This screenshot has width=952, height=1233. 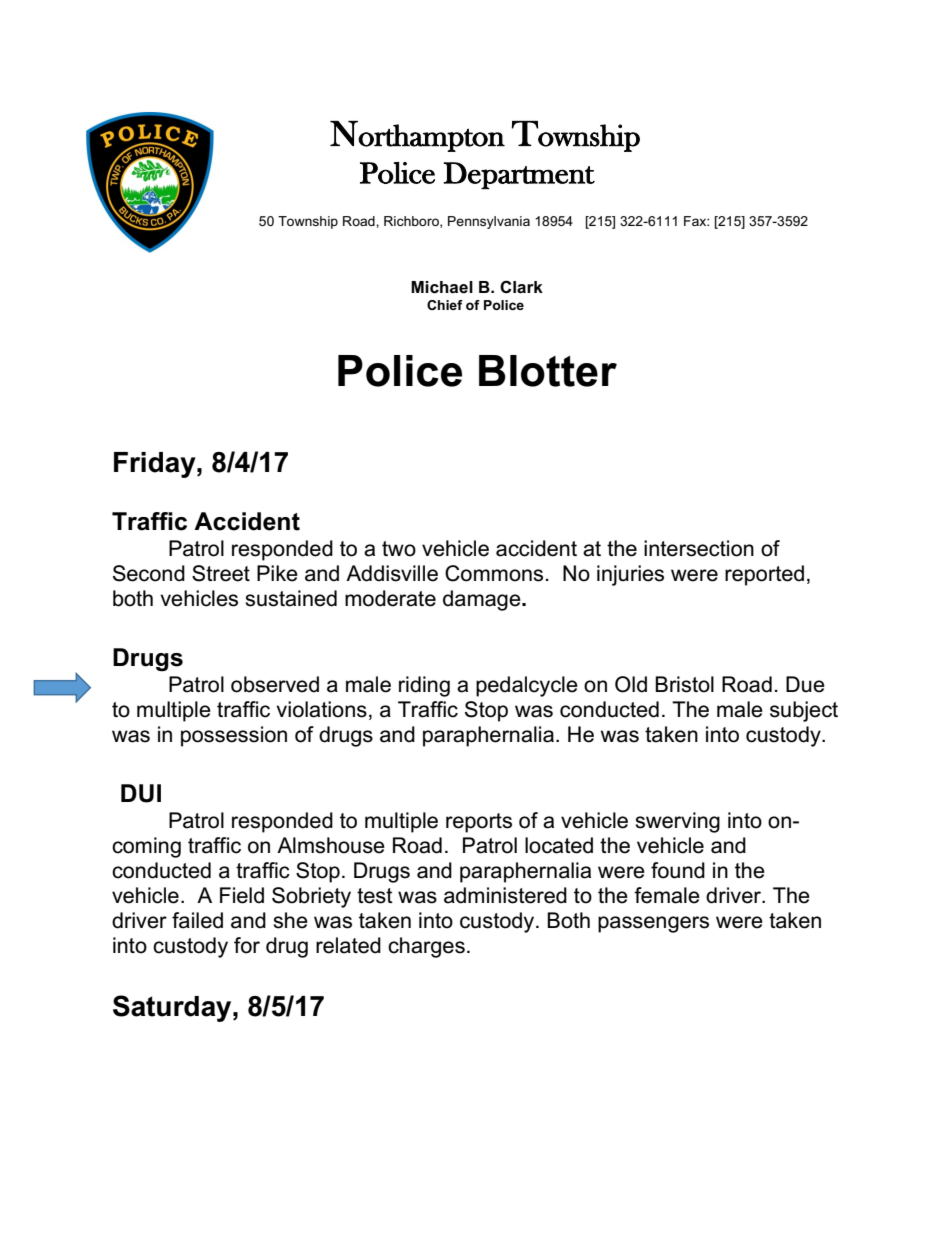 What do you see at coordinates (519, 175) in the screenshot?
I see `Department` at bounding box center [519, 175].
